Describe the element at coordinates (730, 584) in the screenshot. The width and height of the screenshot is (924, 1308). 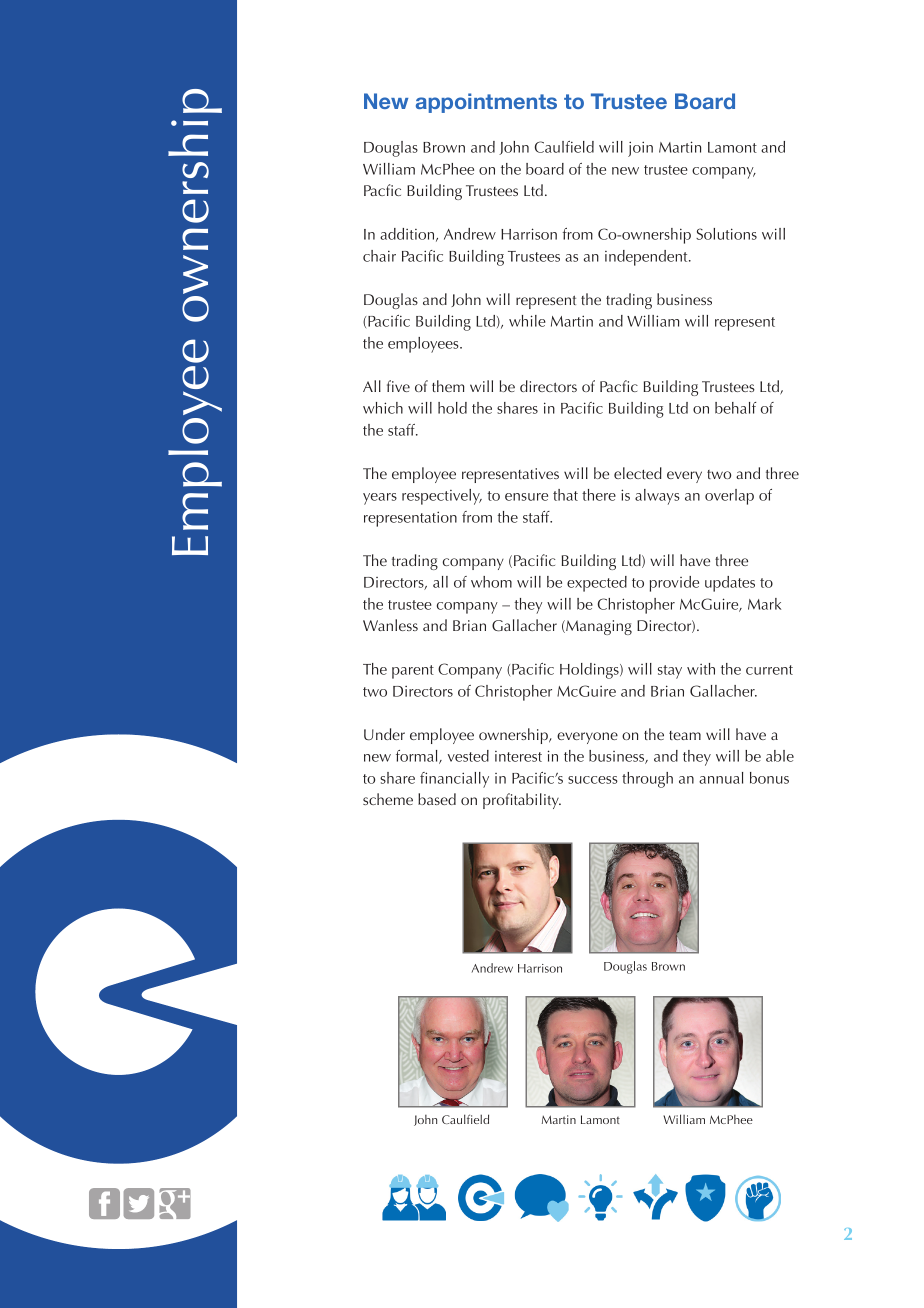
I see `updates` at that location.
